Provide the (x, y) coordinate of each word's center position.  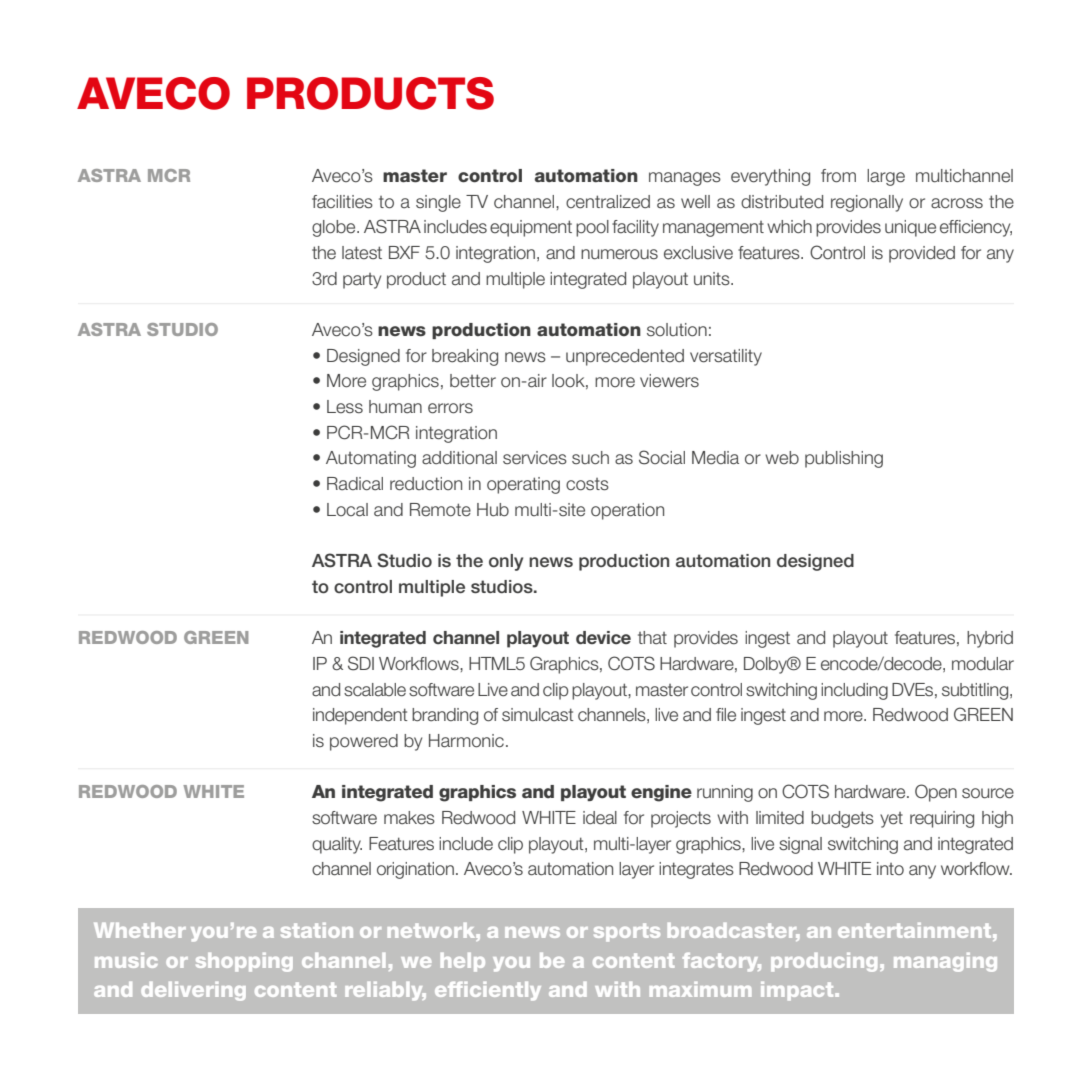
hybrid (990, 639)
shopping (244, 962)
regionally (867, 203)
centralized (608, 202)
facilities (342, 202)
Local (347, 510)
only (506, 562)
